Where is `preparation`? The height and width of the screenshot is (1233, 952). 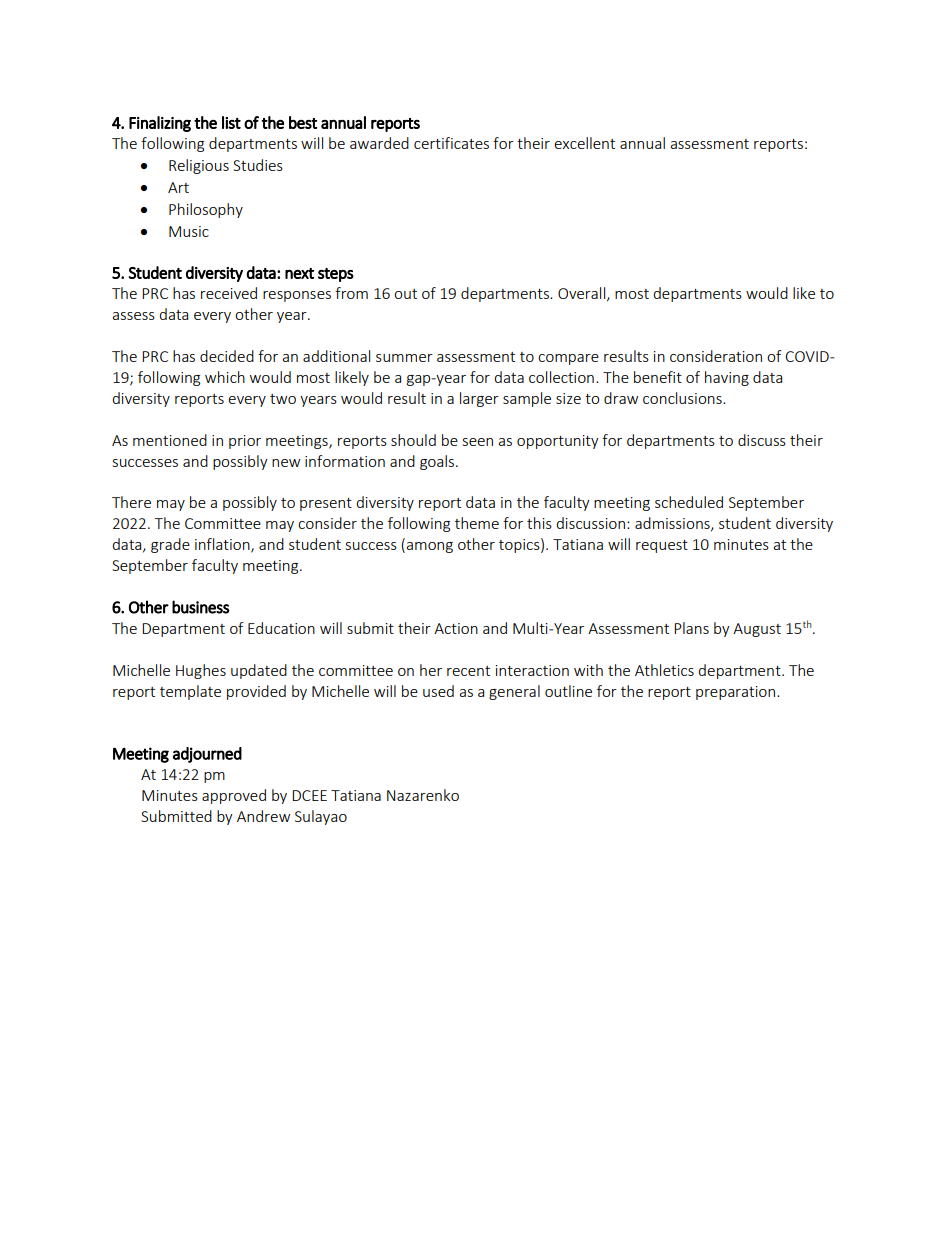
preparation is located at coordinates (737, 693).
